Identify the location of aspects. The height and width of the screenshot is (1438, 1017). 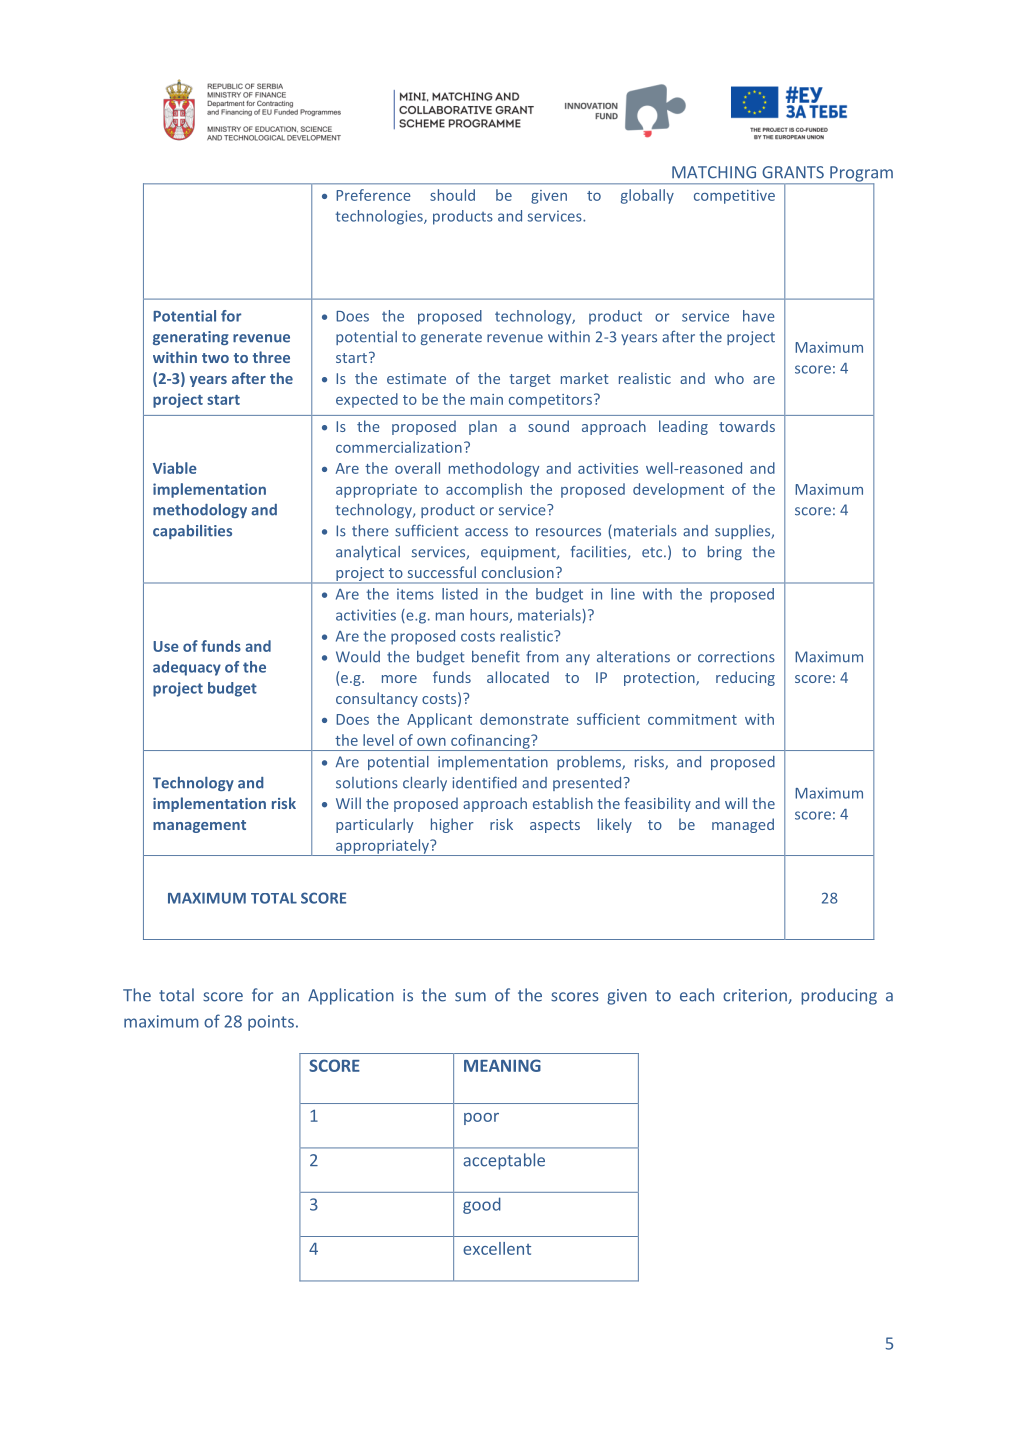
(555, 826).
